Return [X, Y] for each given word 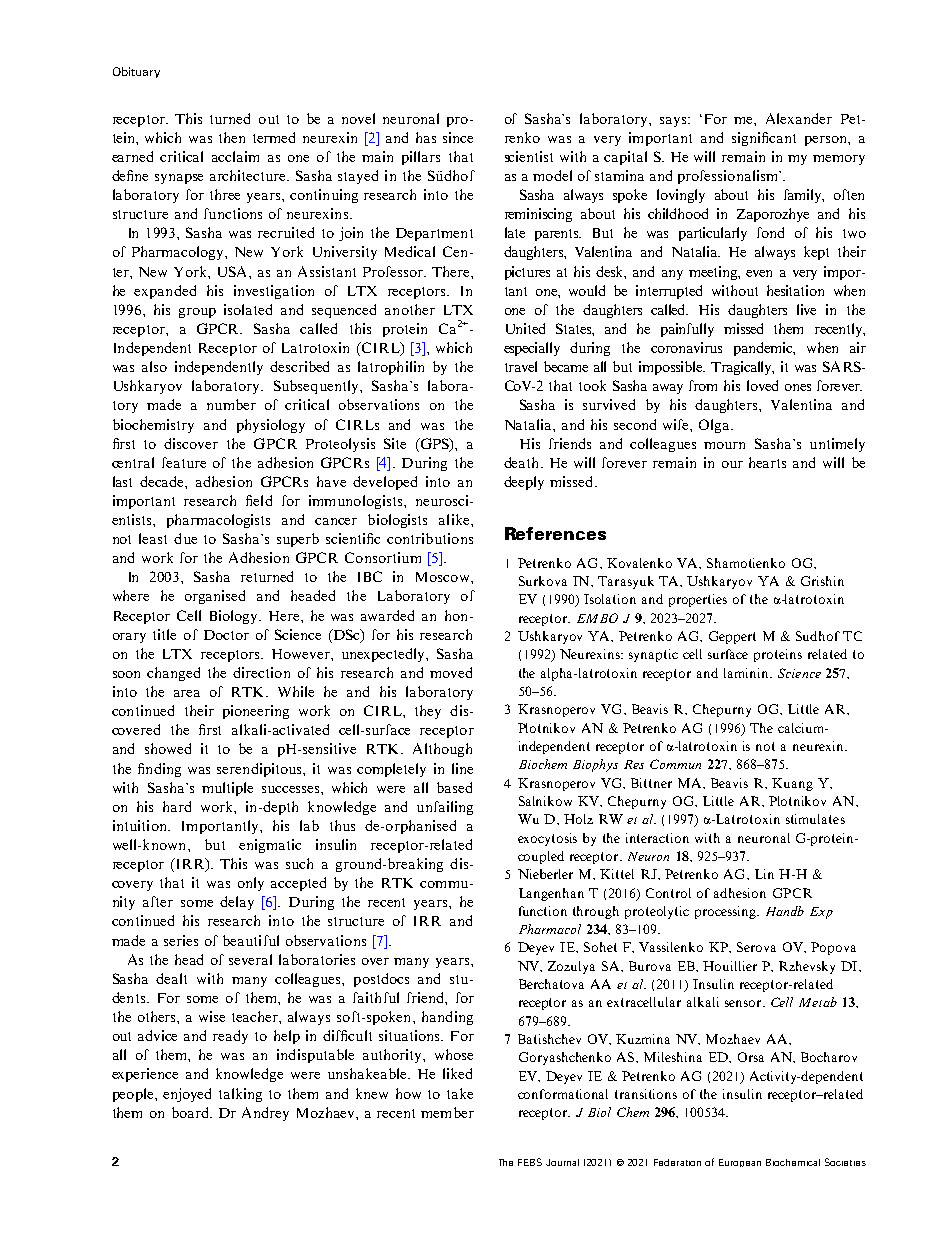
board [191, 1112]
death [523, 462]
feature [184, 462]
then [232, 137]
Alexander [799, 118]
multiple [227, 789]
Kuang [792, 784]
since [458, 137]
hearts [767, 462]
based [454, 787]
